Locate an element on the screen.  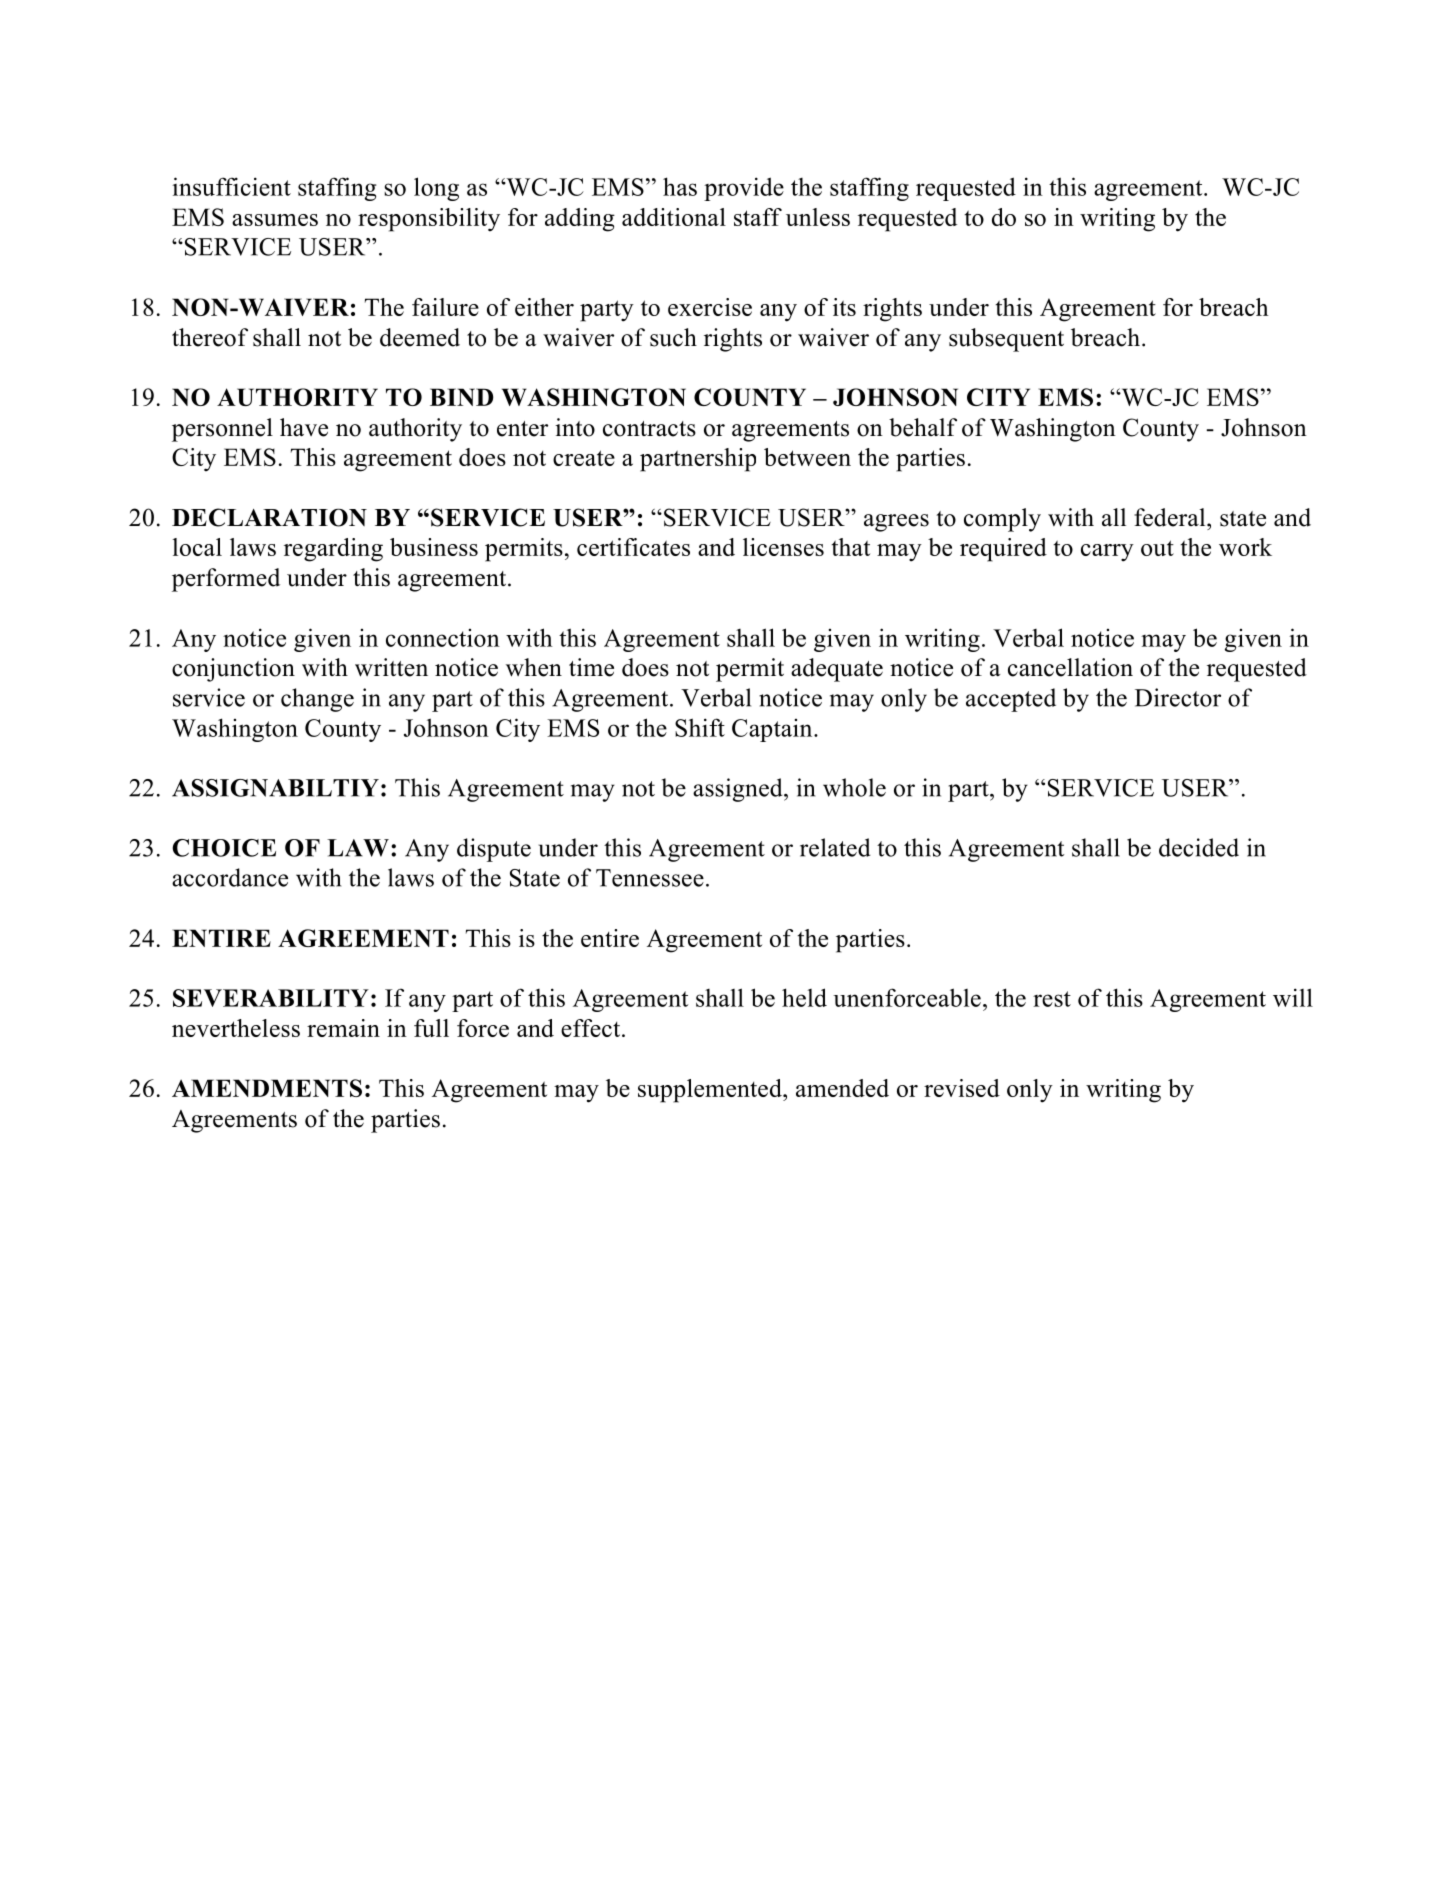
AMENDMENTS is located at coordinates (267, 1088).
